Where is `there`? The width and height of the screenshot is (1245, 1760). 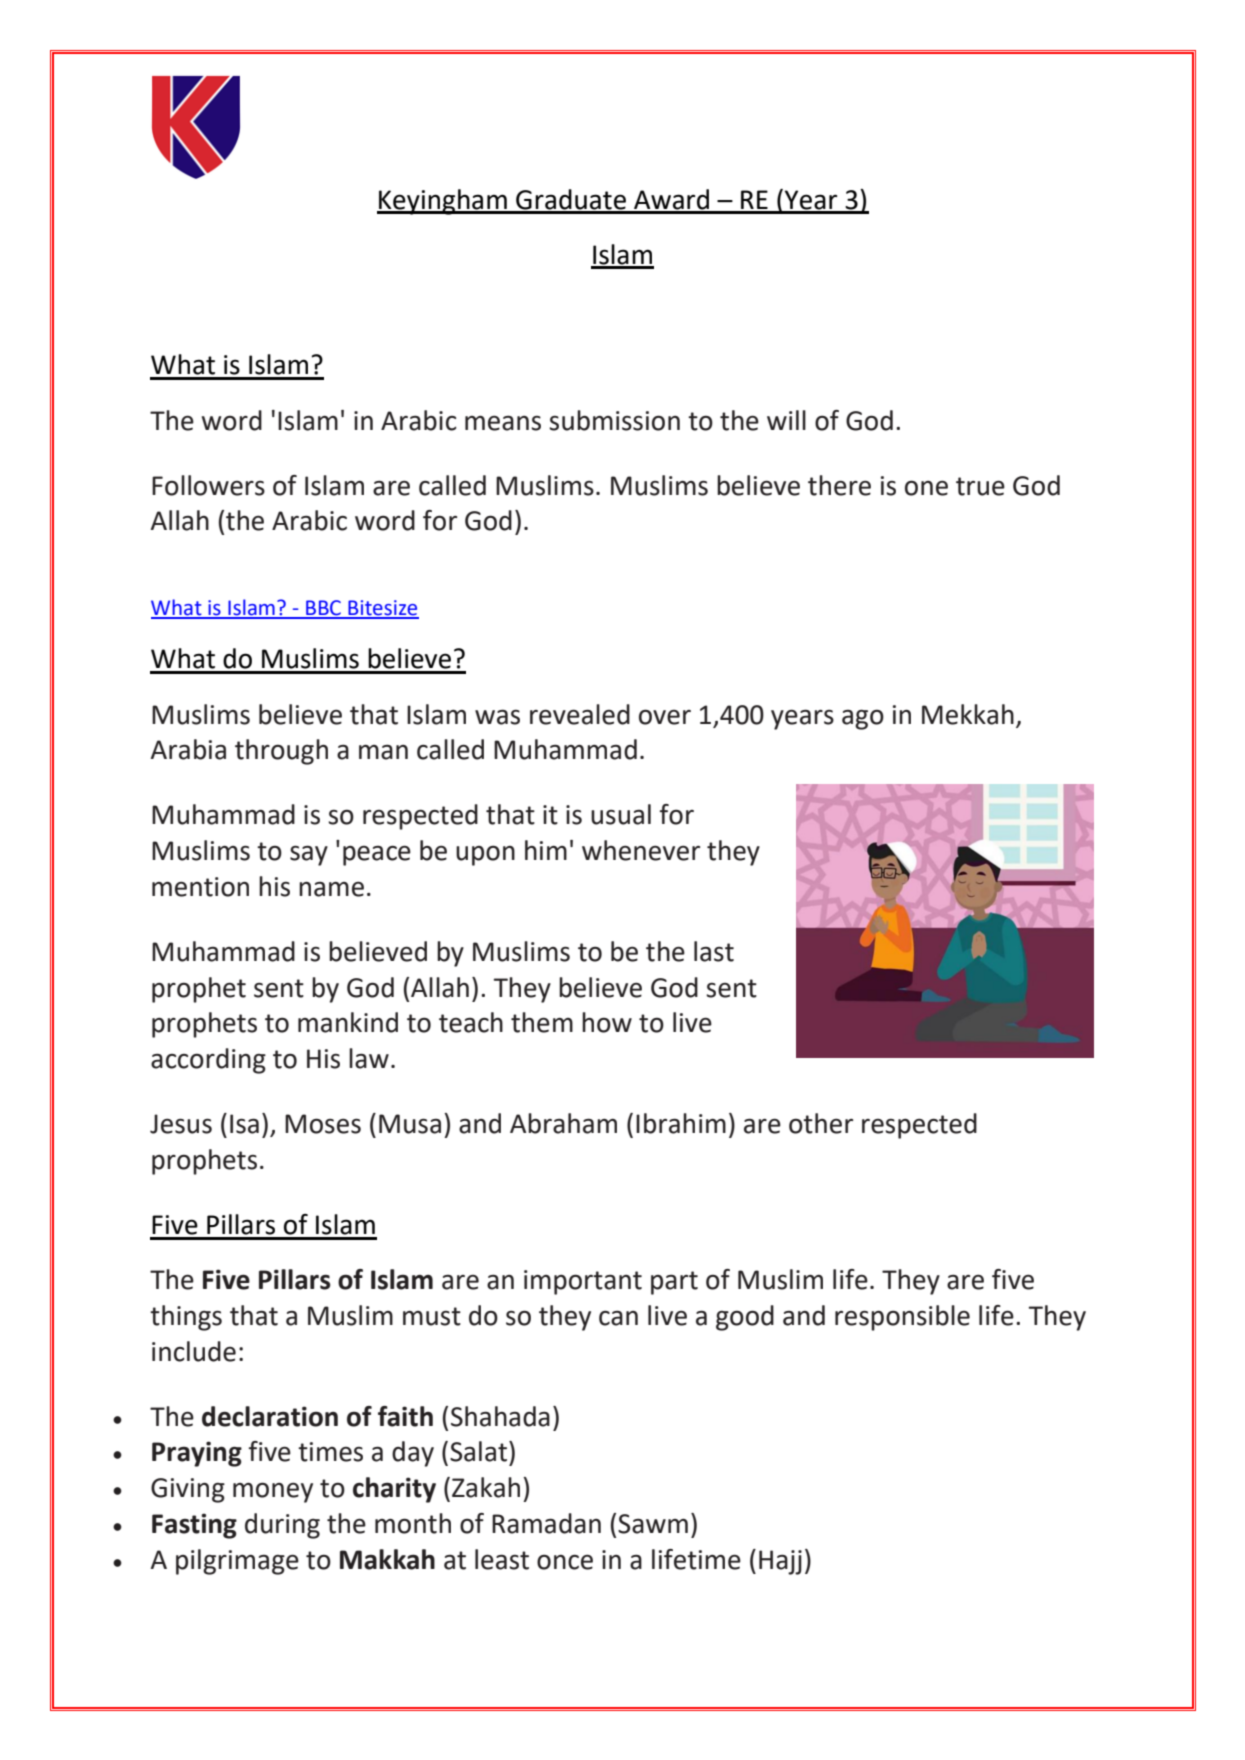 there is located at coordinates (839, 485).
